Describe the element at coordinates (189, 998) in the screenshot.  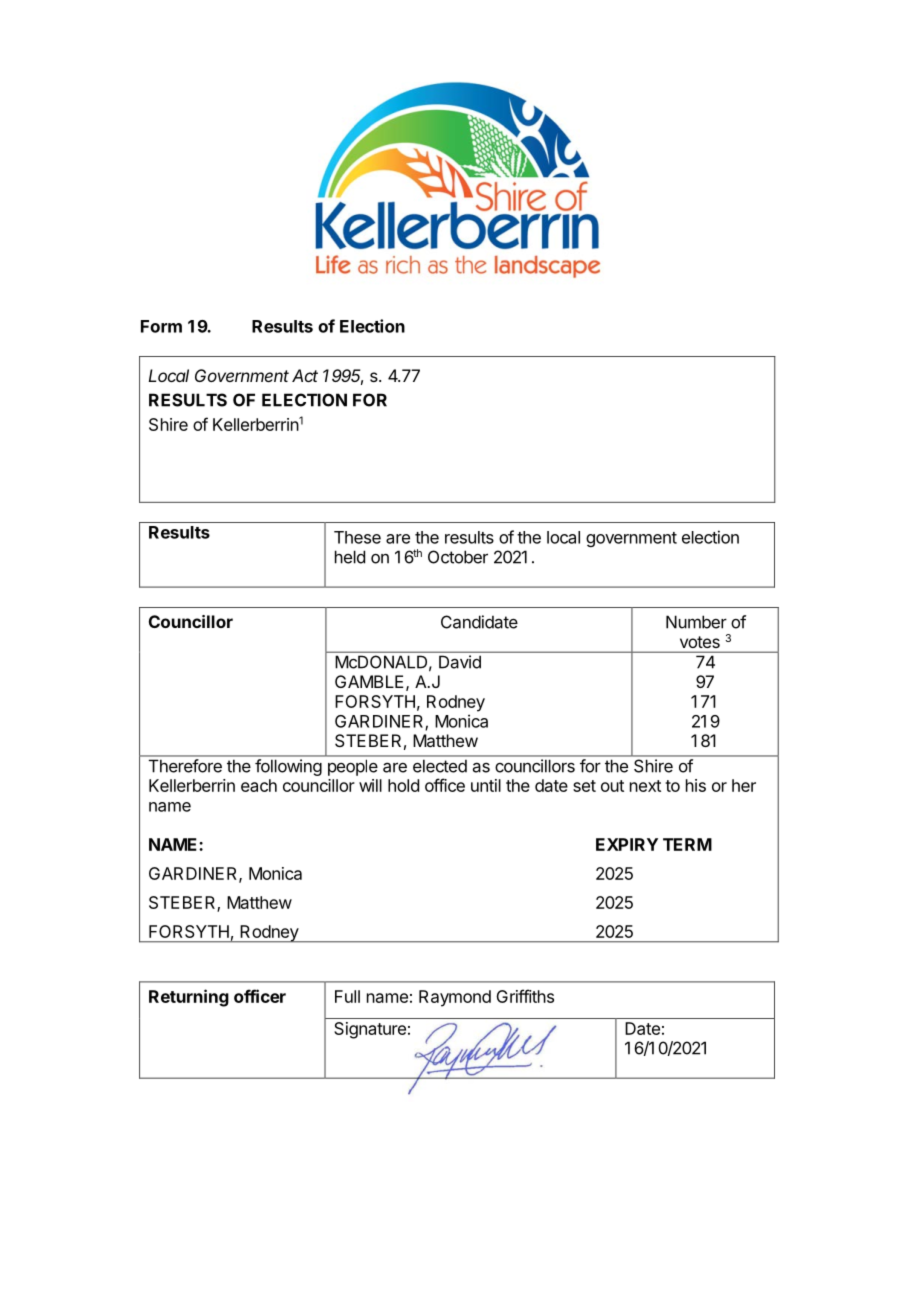
I see `Returning` at that location.
